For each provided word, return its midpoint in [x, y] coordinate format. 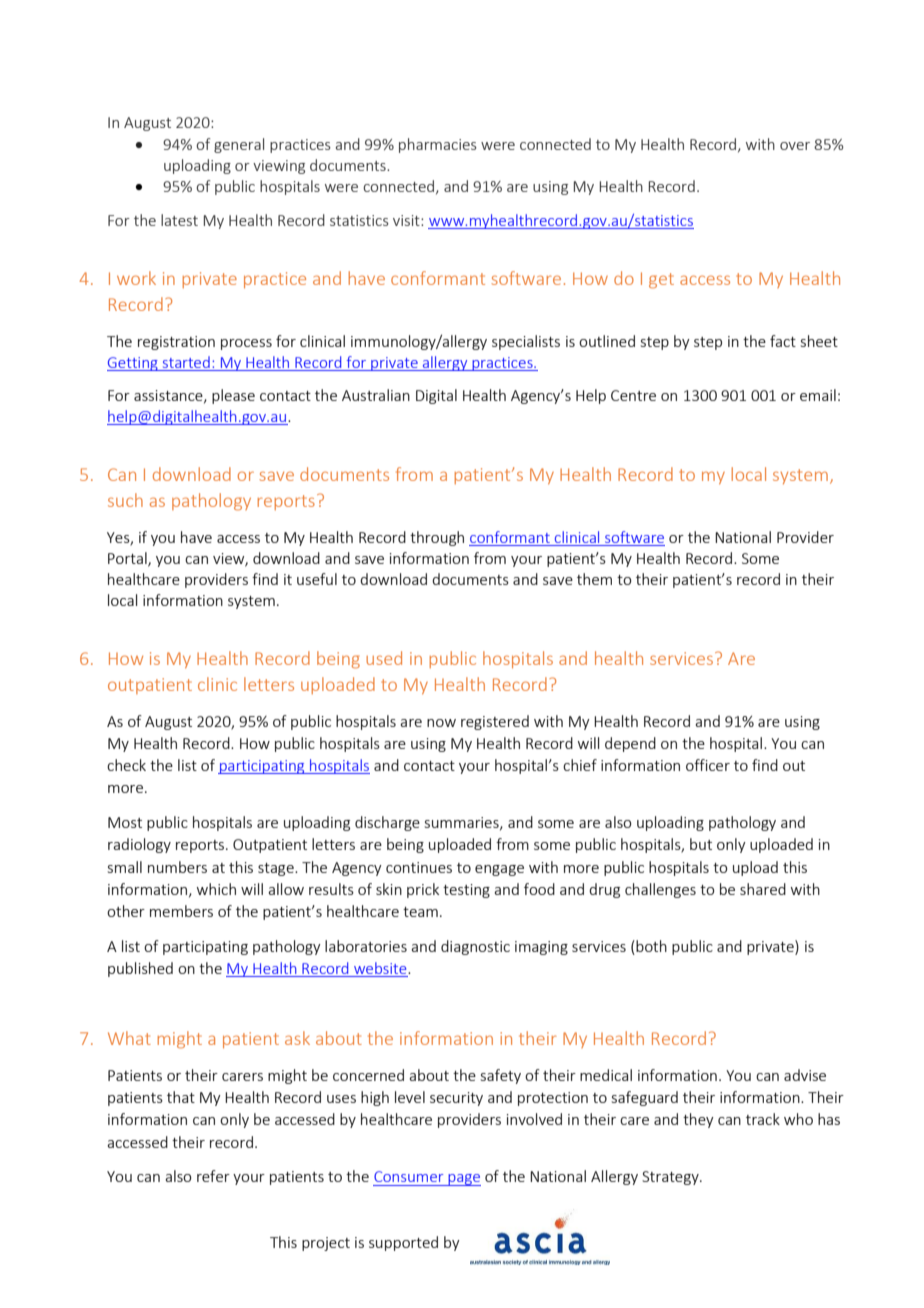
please [233, 396]
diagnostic [475, 947]
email [818, 395]
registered [495, 722]
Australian [376, 395]
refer [213, 1176]
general [239, 145]
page [464, 1180]
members [181, 911]
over [795, 146]
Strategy [671, 1178]
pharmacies [438, 145]
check [126, 765]
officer [708, 765]
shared [763, 889]
